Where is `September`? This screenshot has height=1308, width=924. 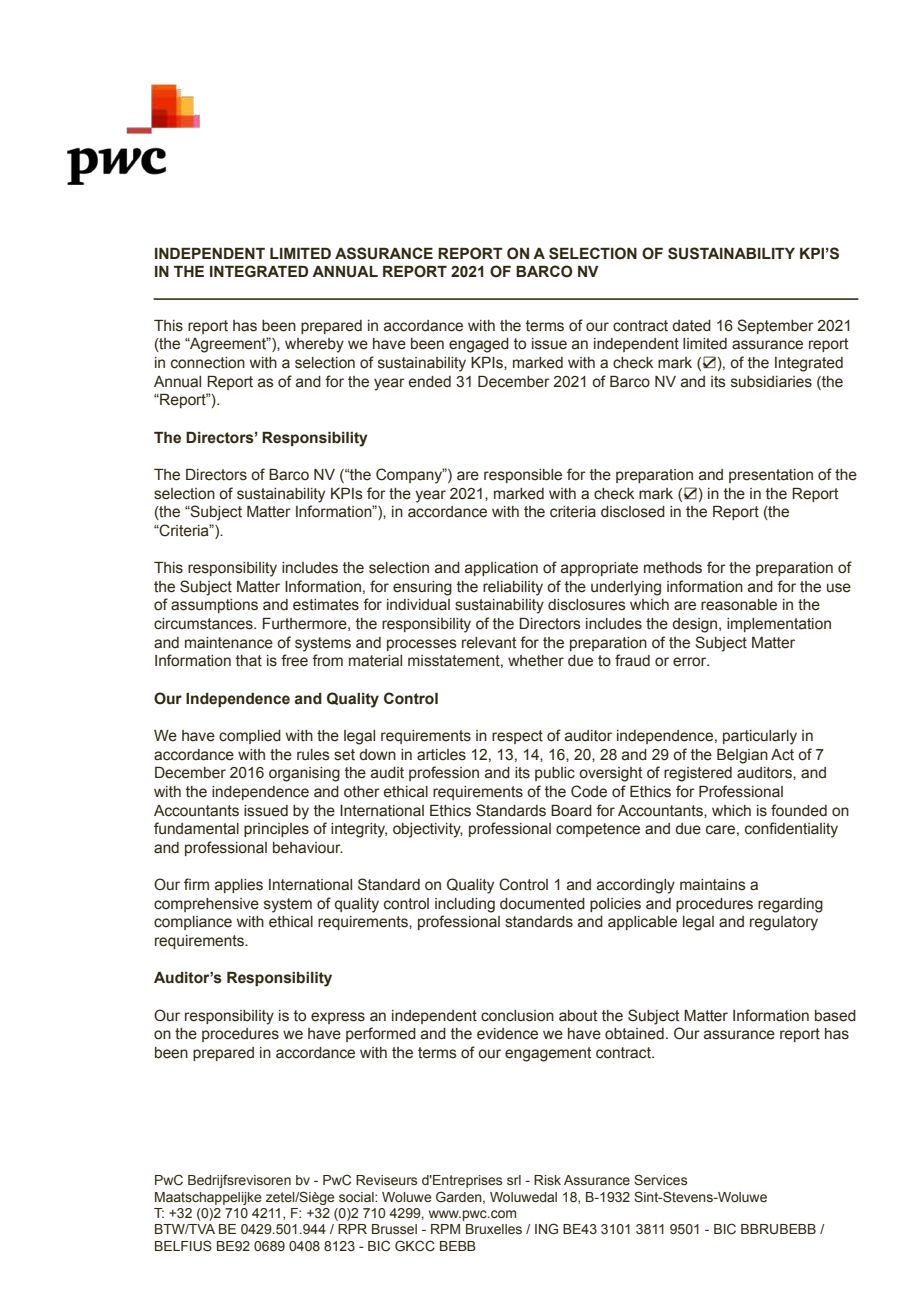 September is located at coordinates (775, 326).
